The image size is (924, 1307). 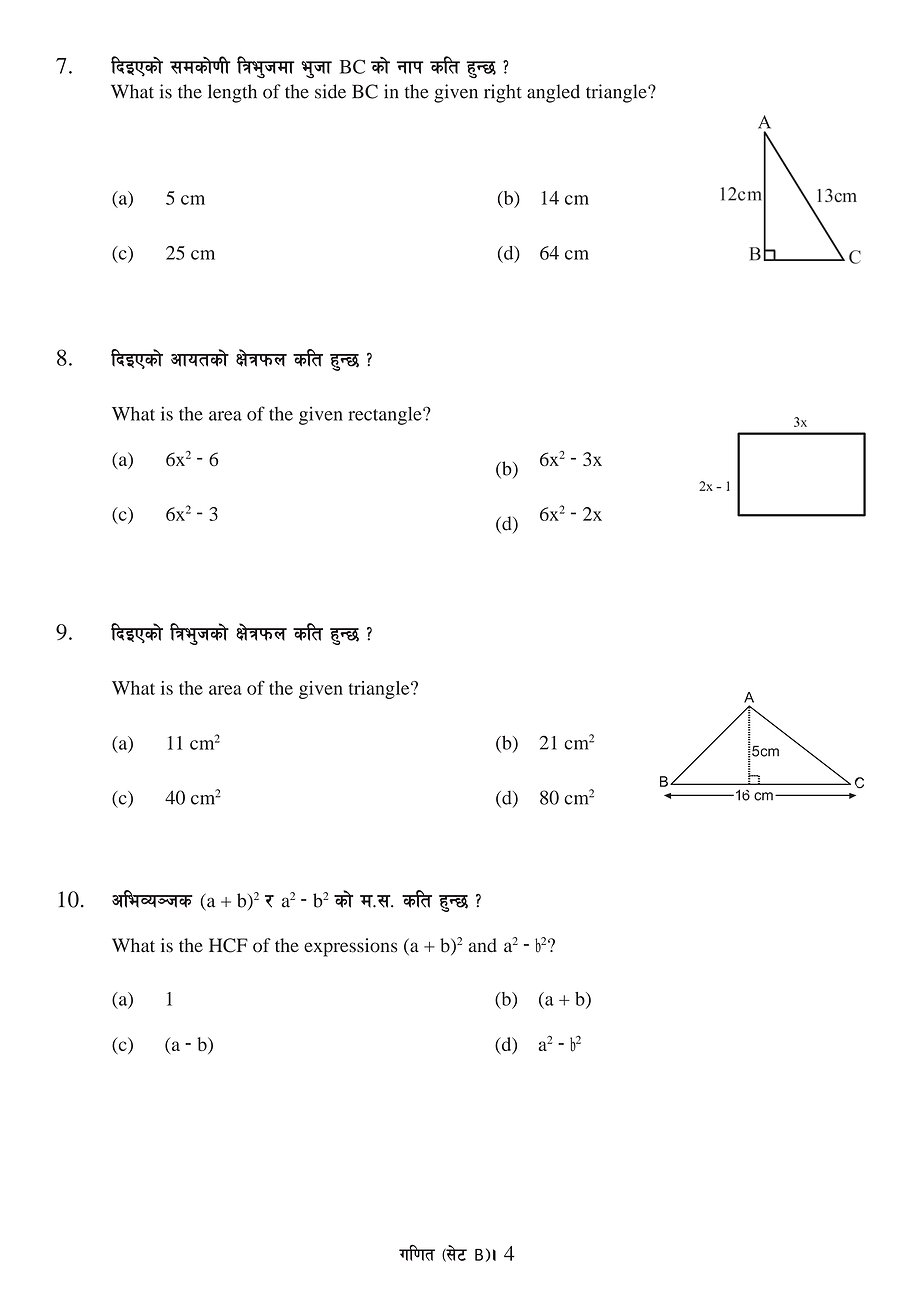 I want to click on HCF, so click(x=228, y=945).
